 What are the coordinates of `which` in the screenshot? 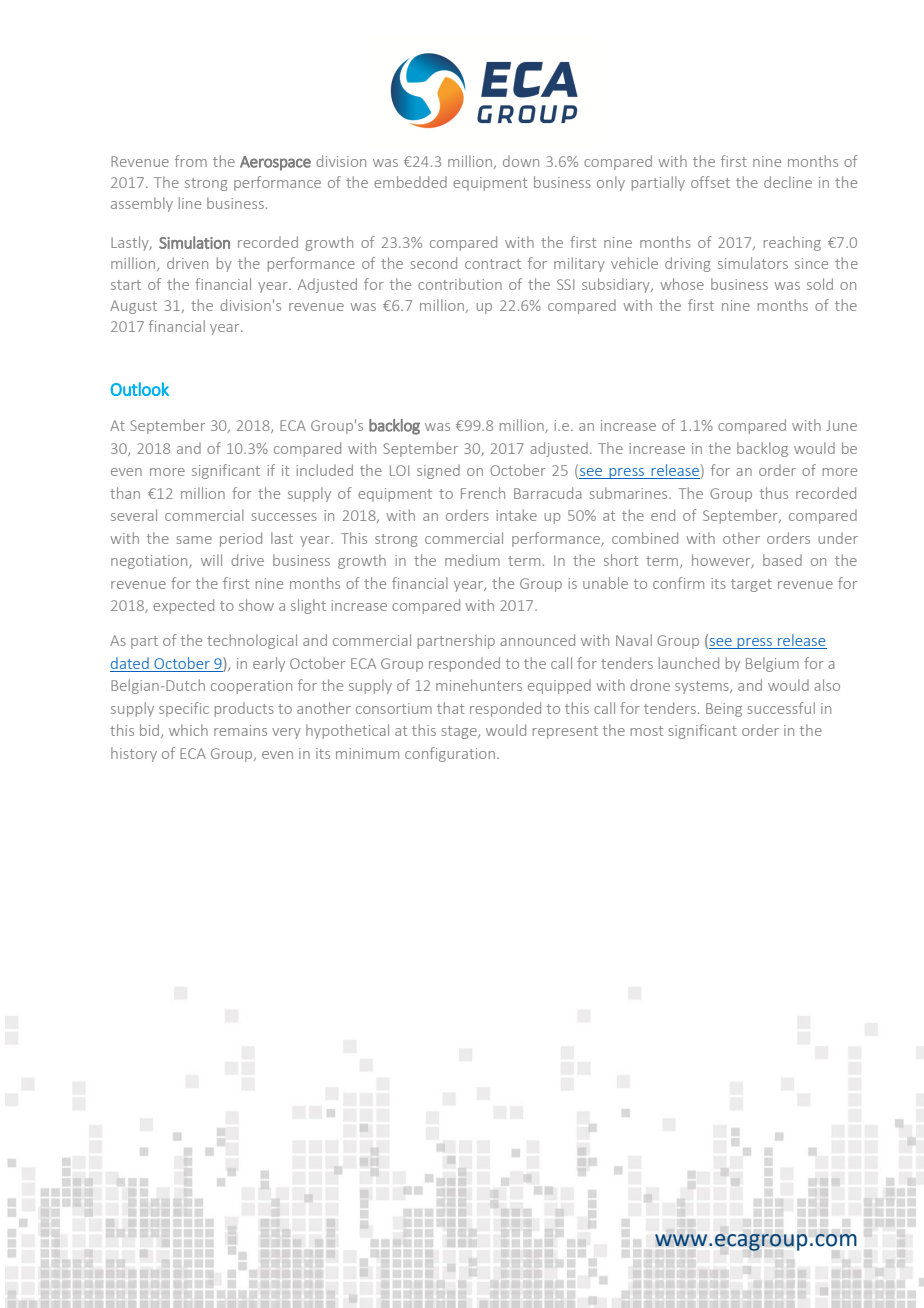 It's located at (188, 730).
